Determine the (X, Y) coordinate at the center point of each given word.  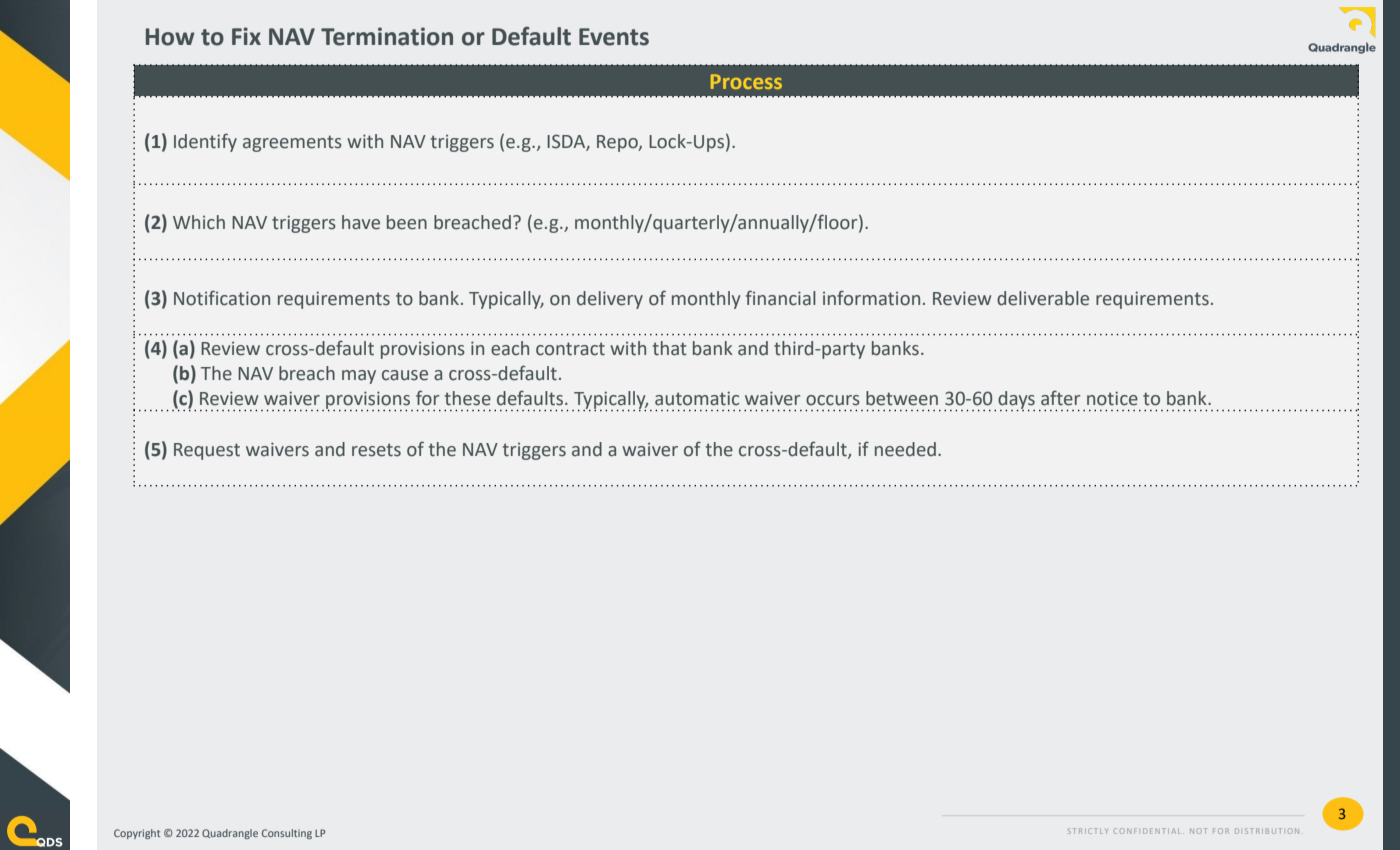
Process (746, 81)
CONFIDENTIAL (1149, 831)
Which (199, 222)
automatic (697, 398)
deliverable (1043, 298)
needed (905, 449)
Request (207, 451)
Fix (246, 36)
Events (614, 37)
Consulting (287, 834)
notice (1112, 398)
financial (781, 298)
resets (376, 450)
